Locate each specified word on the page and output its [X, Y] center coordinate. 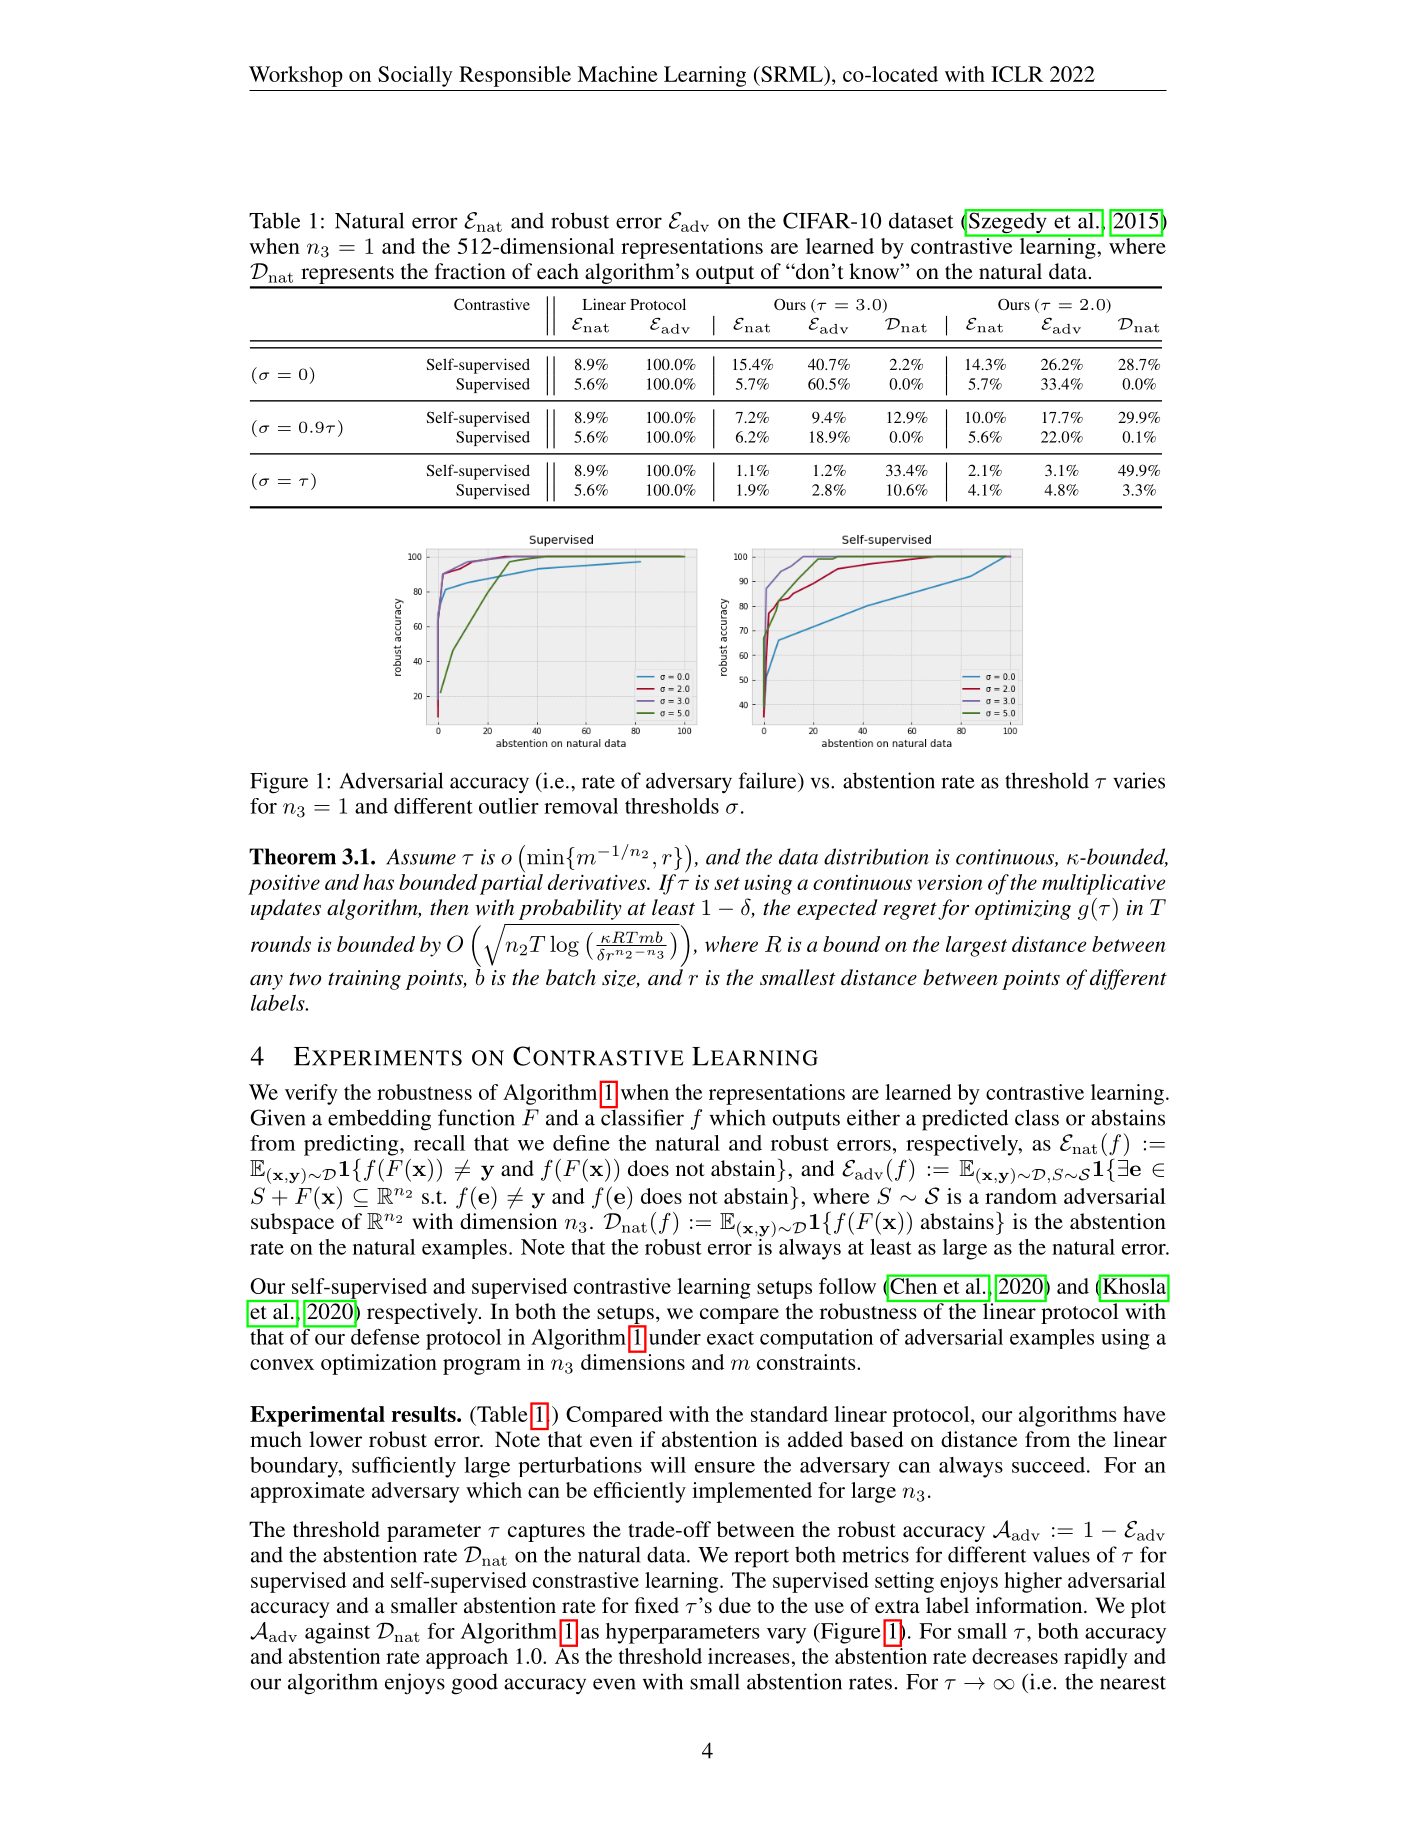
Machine [617, 74]
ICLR [1017, 74]
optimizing [1023, 910]
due [735, 1605]
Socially [415, 76]
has [378, 882]
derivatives [598, 882]
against [337, 1633]
